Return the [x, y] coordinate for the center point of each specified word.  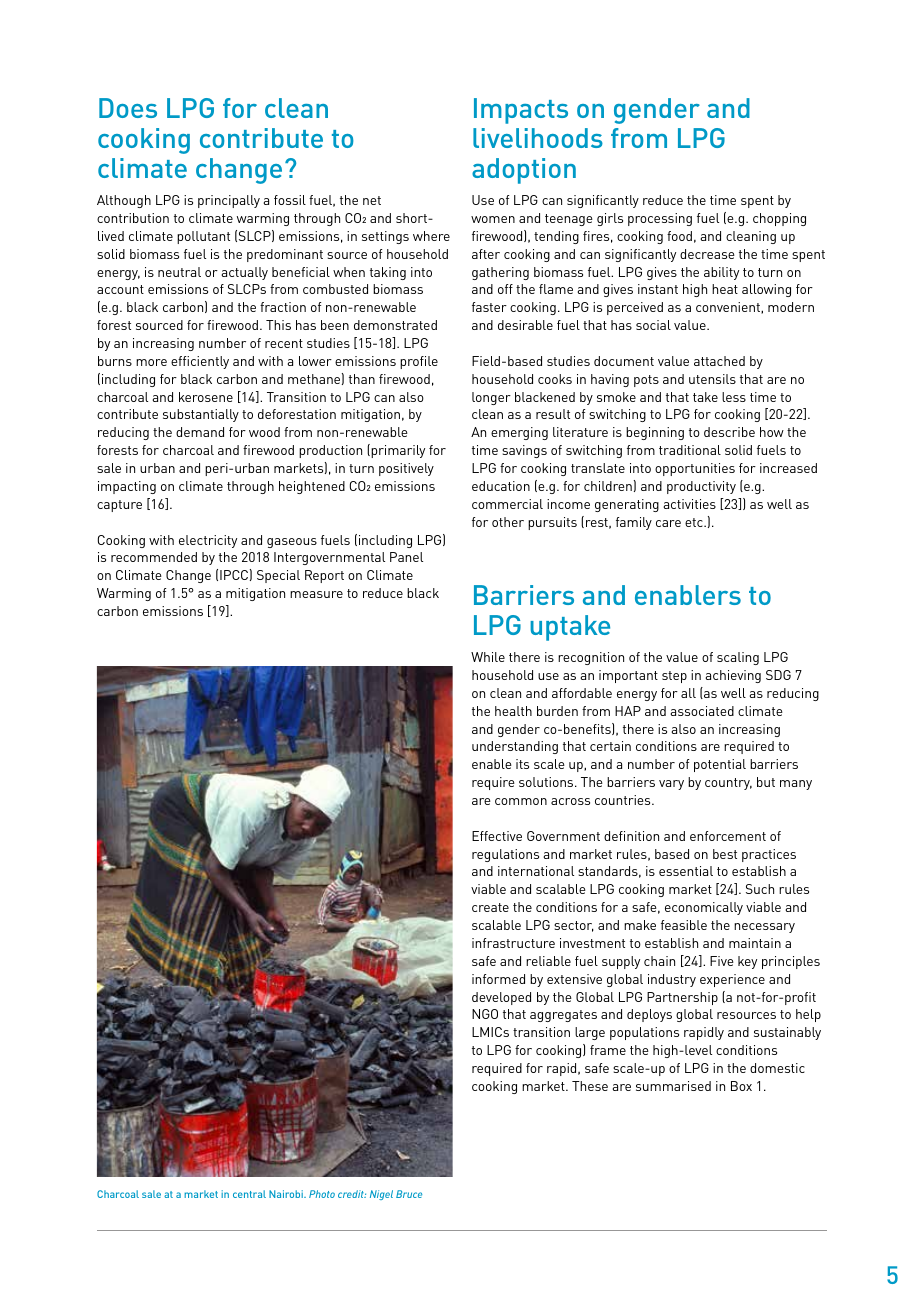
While [488, 657]
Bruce [409, 1194]
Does [128, 108]
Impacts [521, 111]
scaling [738, 658]
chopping [779, 219]
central [249, 1194]
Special [278, 576]
